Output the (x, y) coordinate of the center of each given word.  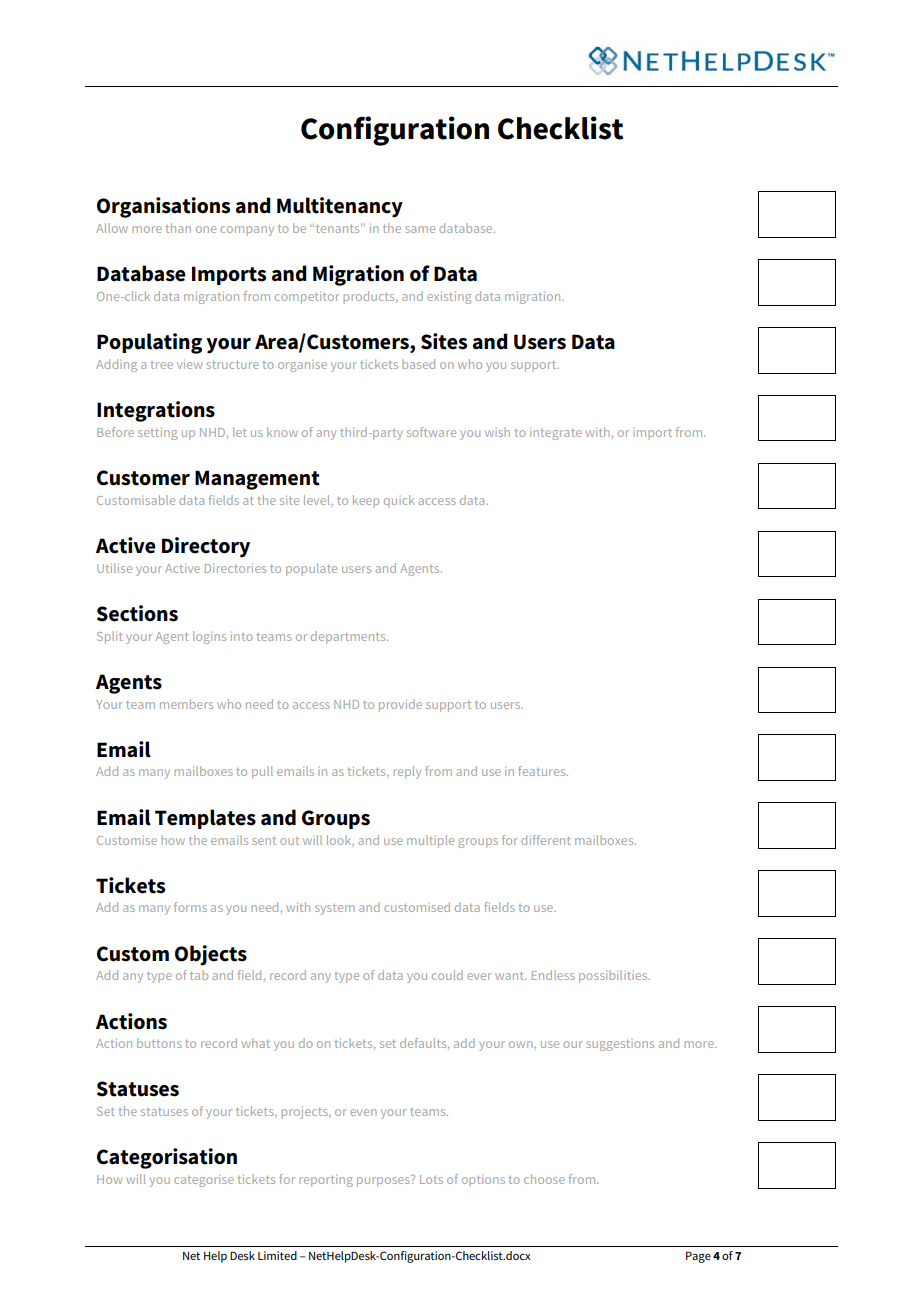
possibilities (614, 976)
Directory (206, 547)
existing (449, 298)
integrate (556, 434)
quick (399, 501)
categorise (204, 1181)
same (420, 229)
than (178, 228)
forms (190, 907)
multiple (430, 841)
